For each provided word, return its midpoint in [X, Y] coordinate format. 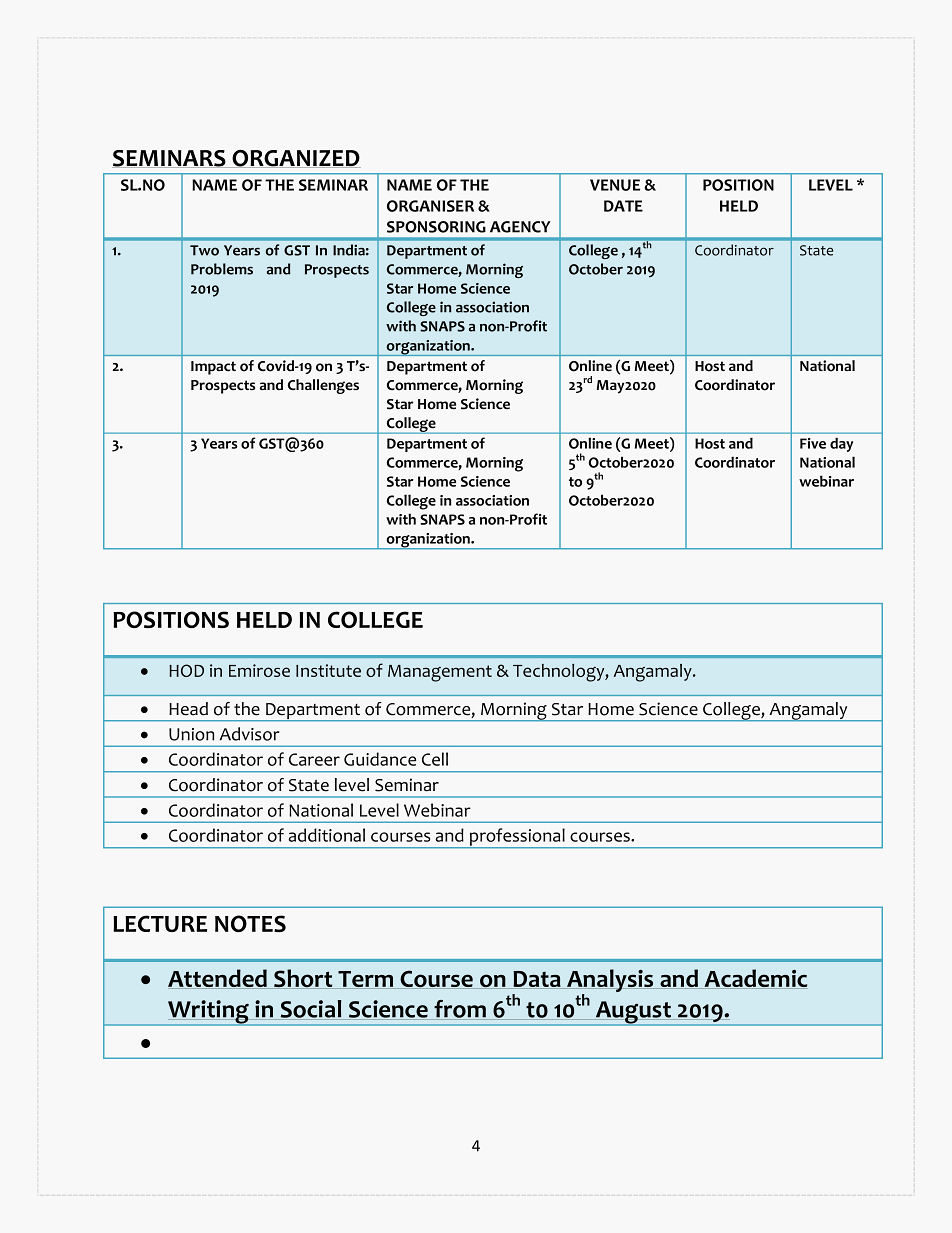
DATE [623, 206]
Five [813, 443]
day [841, 445]
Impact [213, 368]
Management [440, 673]
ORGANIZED [295, 159]
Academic [755, 979]
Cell [435, 759]
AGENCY [520, 227]
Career [314, 759]
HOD [186, 670]
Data [537, 980]
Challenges [323, 386]
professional [517, 838]
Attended [218, 979]
